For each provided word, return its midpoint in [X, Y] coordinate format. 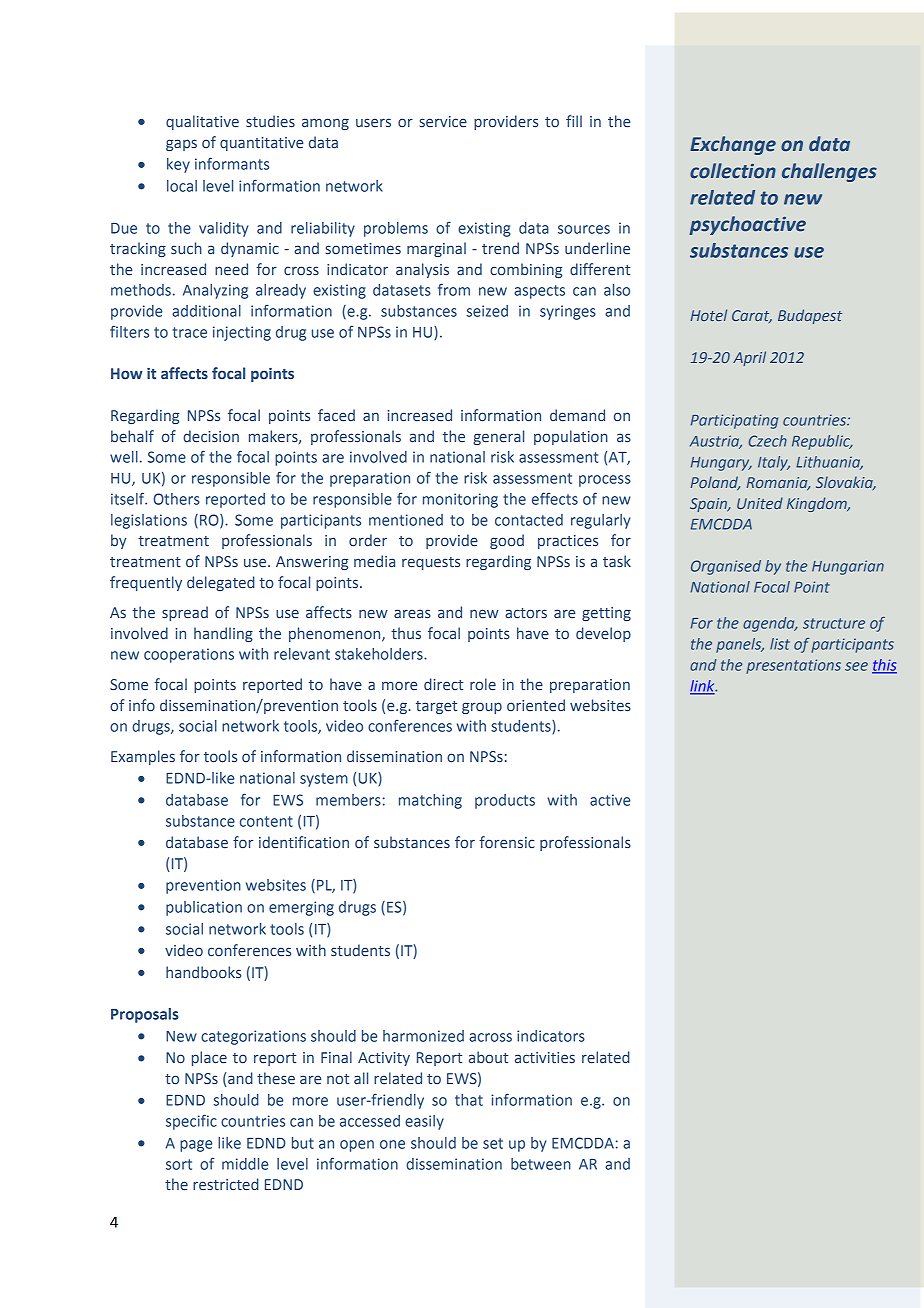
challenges [829, 172]
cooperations [189, 655]
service [443, 121]
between [541, 1164]
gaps [181, 145]
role [483, 684]
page [196, 1146]
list [780, 644]
